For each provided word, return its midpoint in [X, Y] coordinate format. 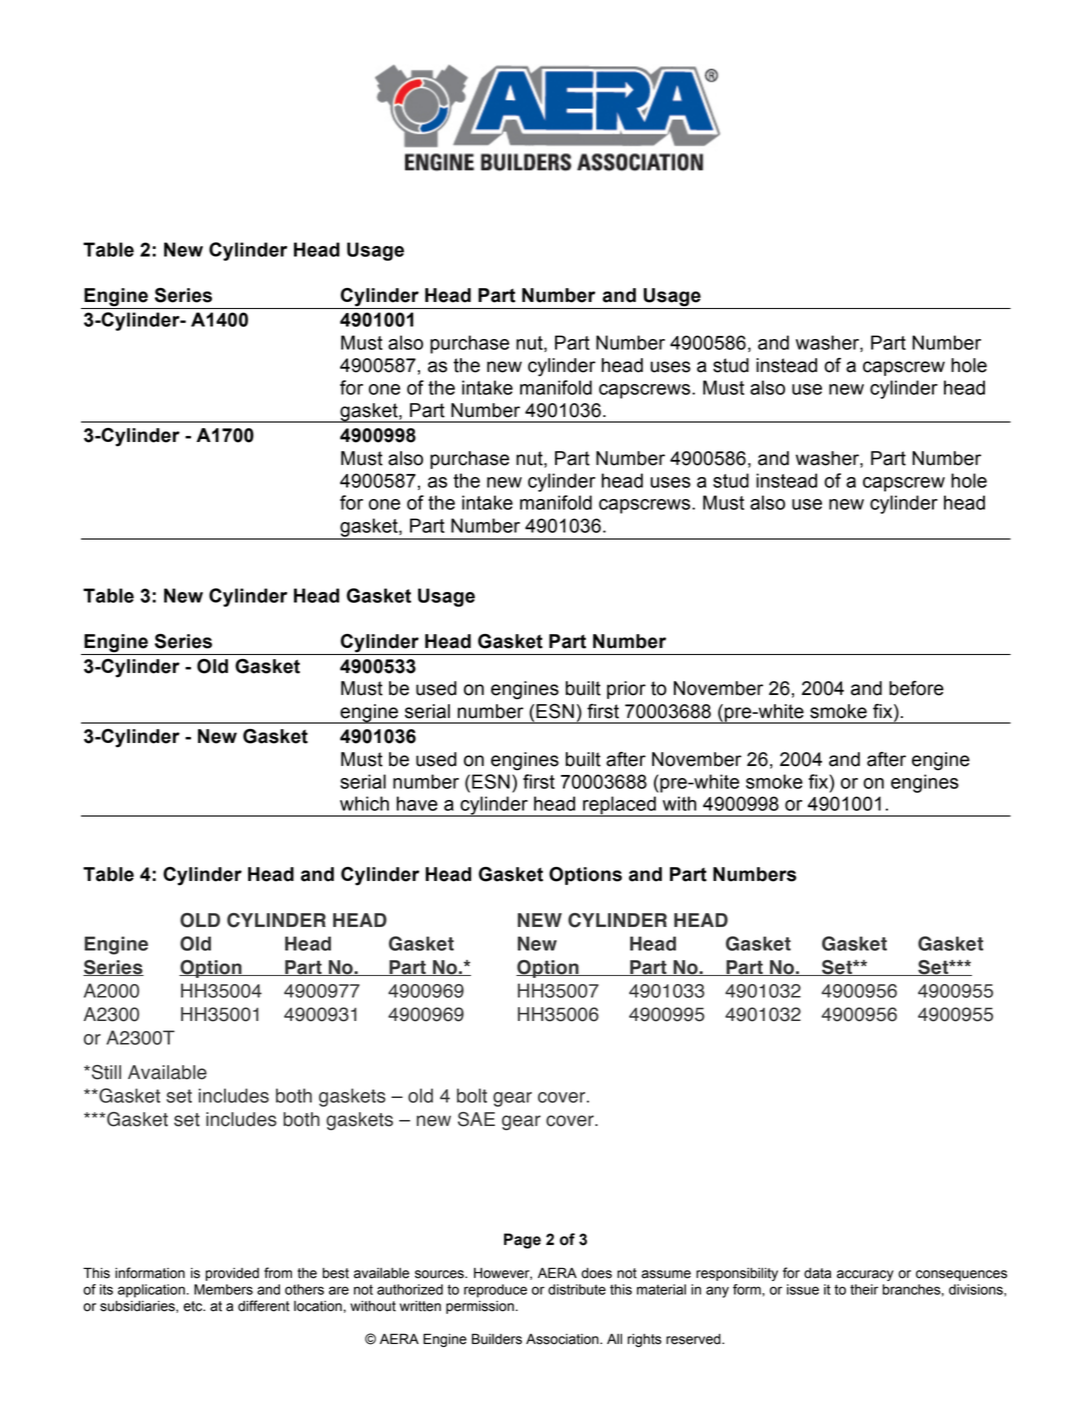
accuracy [865, 1275]
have [417, 803]
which [364, 803]
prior [626, 690]
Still [106, 1072]
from [278, 1273]
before [916, 688]
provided [232, 1274]
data [817, 1273]
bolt [472, 1095]
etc [194, 1306]
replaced [619, 806]
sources [440, 1274]
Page [522, 1241]
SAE [476, 1119]
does [596, 1273]
